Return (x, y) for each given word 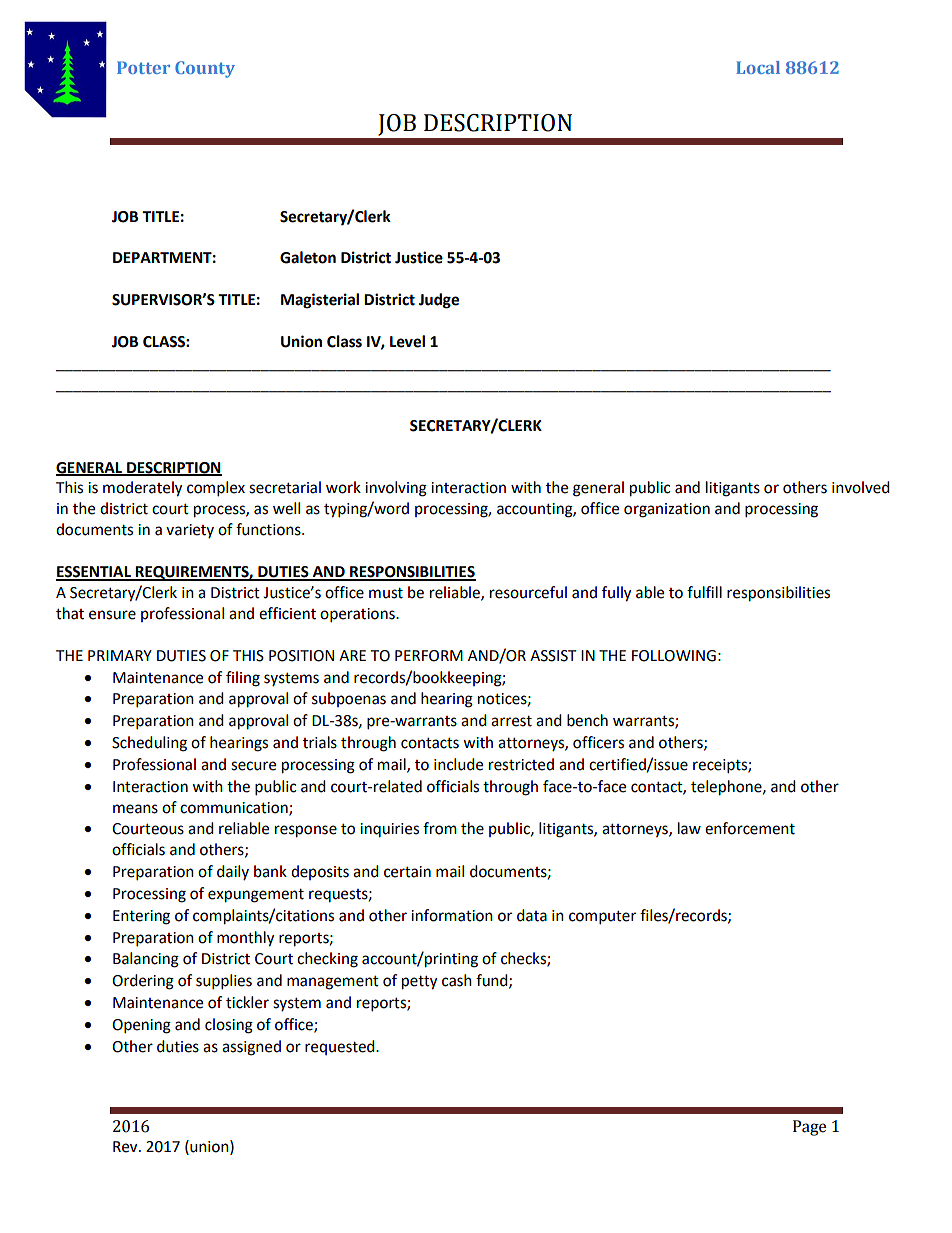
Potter (143, 67)
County (205, 69)
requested (341, 1047)
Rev (126, 1147)
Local (758, 67)
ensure (112, 615)
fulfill (704, 592)
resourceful (528, 592)
